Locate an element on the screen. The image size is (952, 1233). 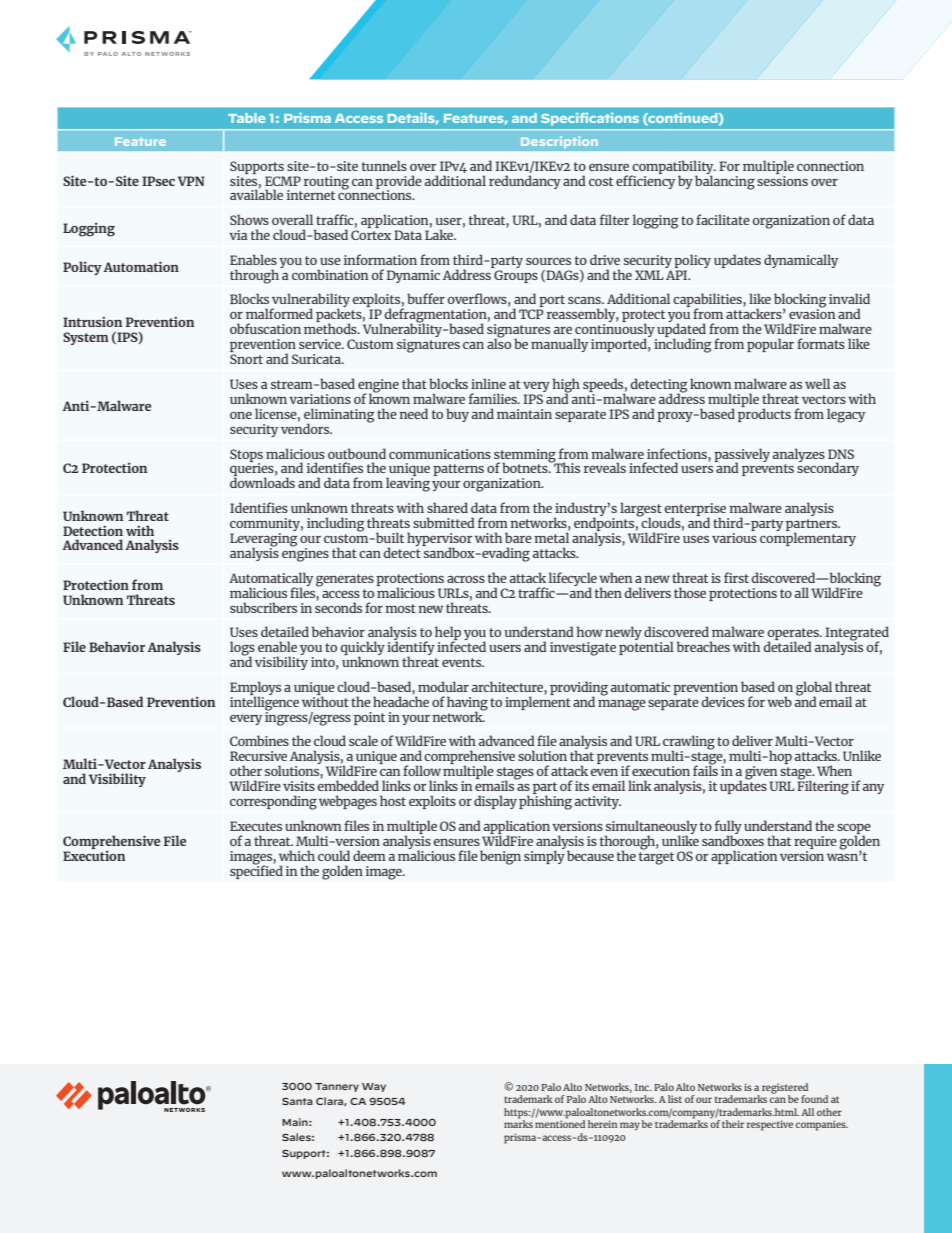
patterns is located at coordinates (458, 470).
